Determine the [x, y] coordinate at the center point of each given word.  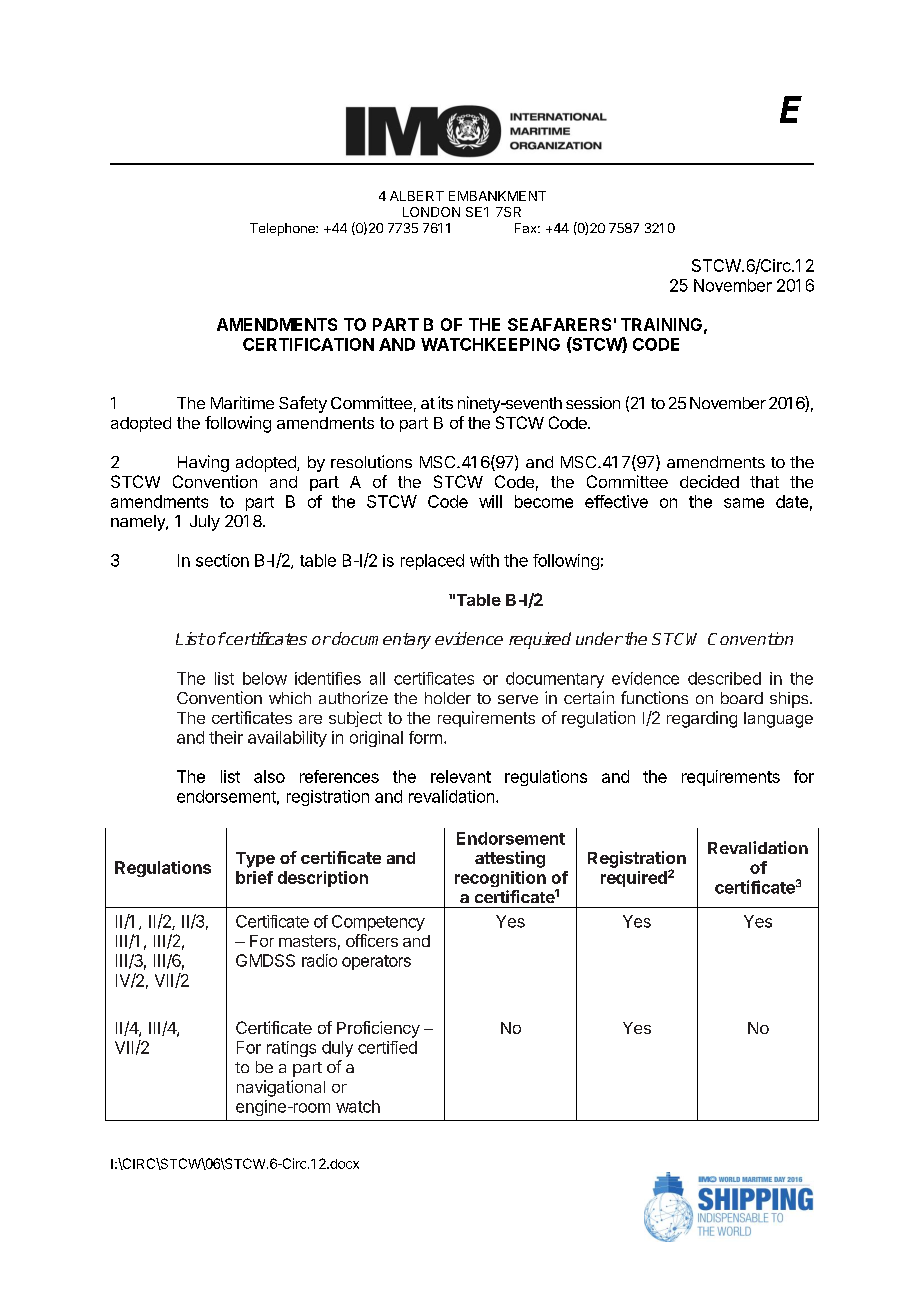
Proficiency [378, 1029]
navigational [281, 1088]
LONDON [431, 212]
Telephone [283, 229]
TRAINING [661, 324]
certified [387, 1047]
